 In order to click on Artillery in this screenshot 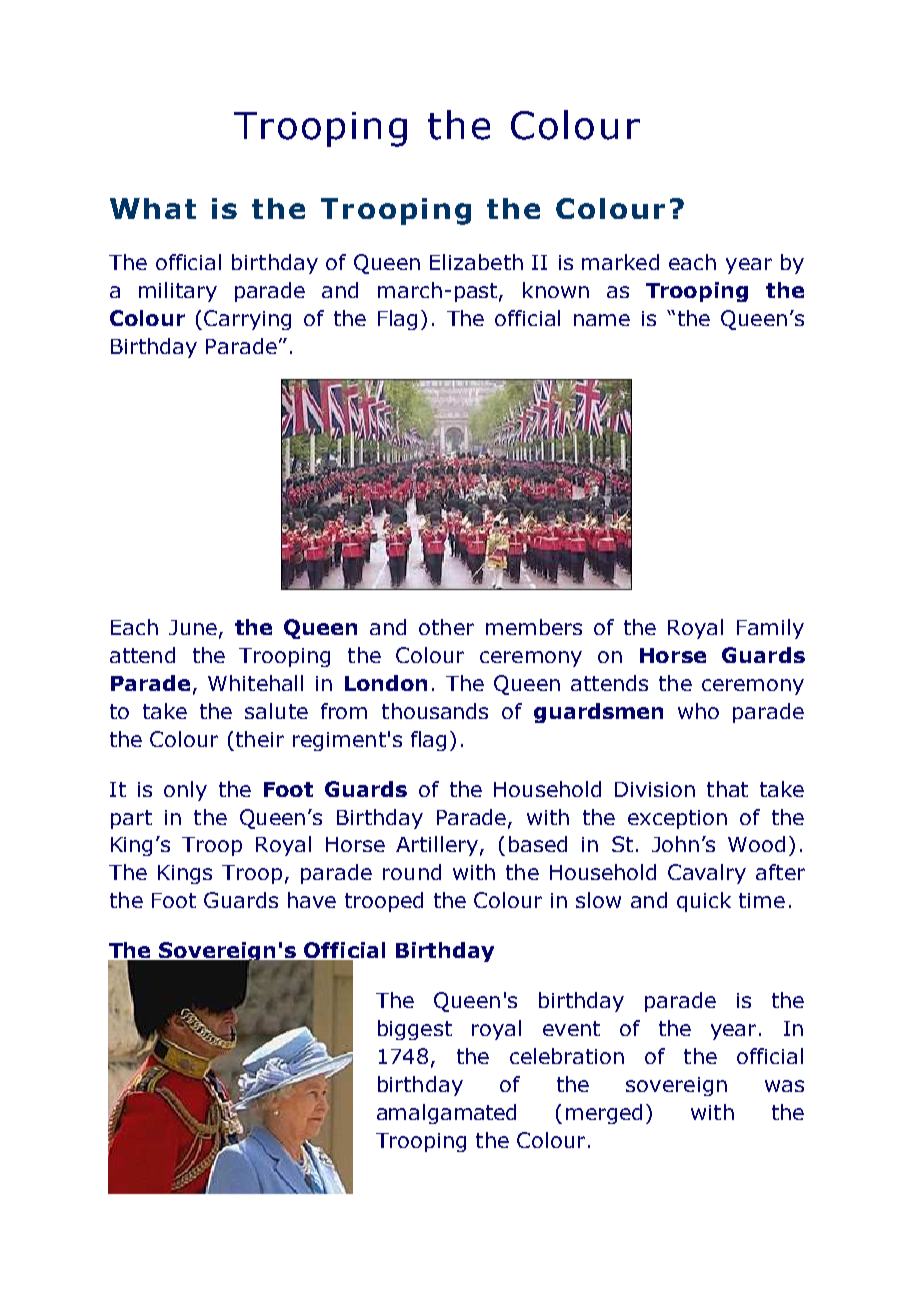, I will do `click(437, 846)`.
